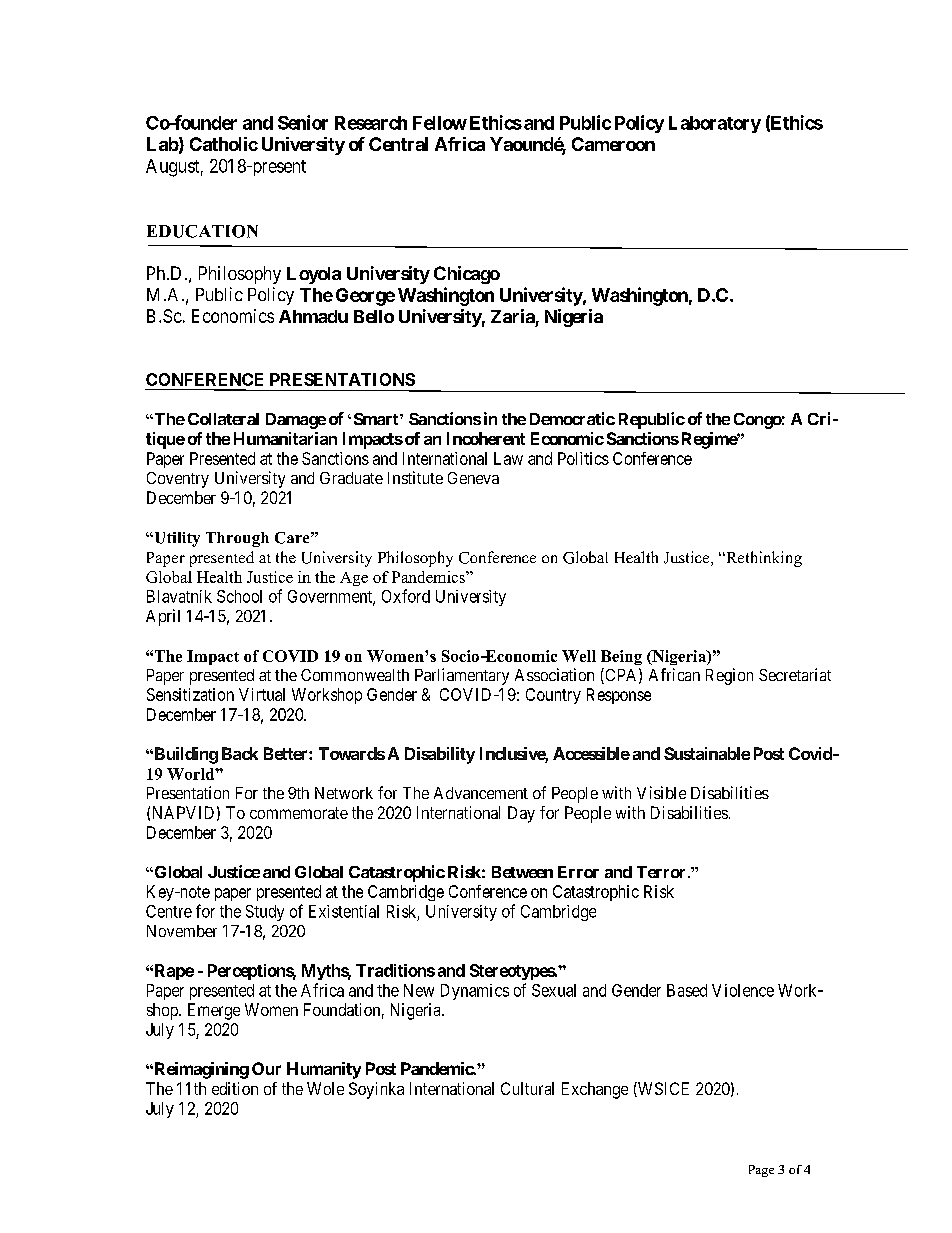  I want to click on School, so click(239, 596).
